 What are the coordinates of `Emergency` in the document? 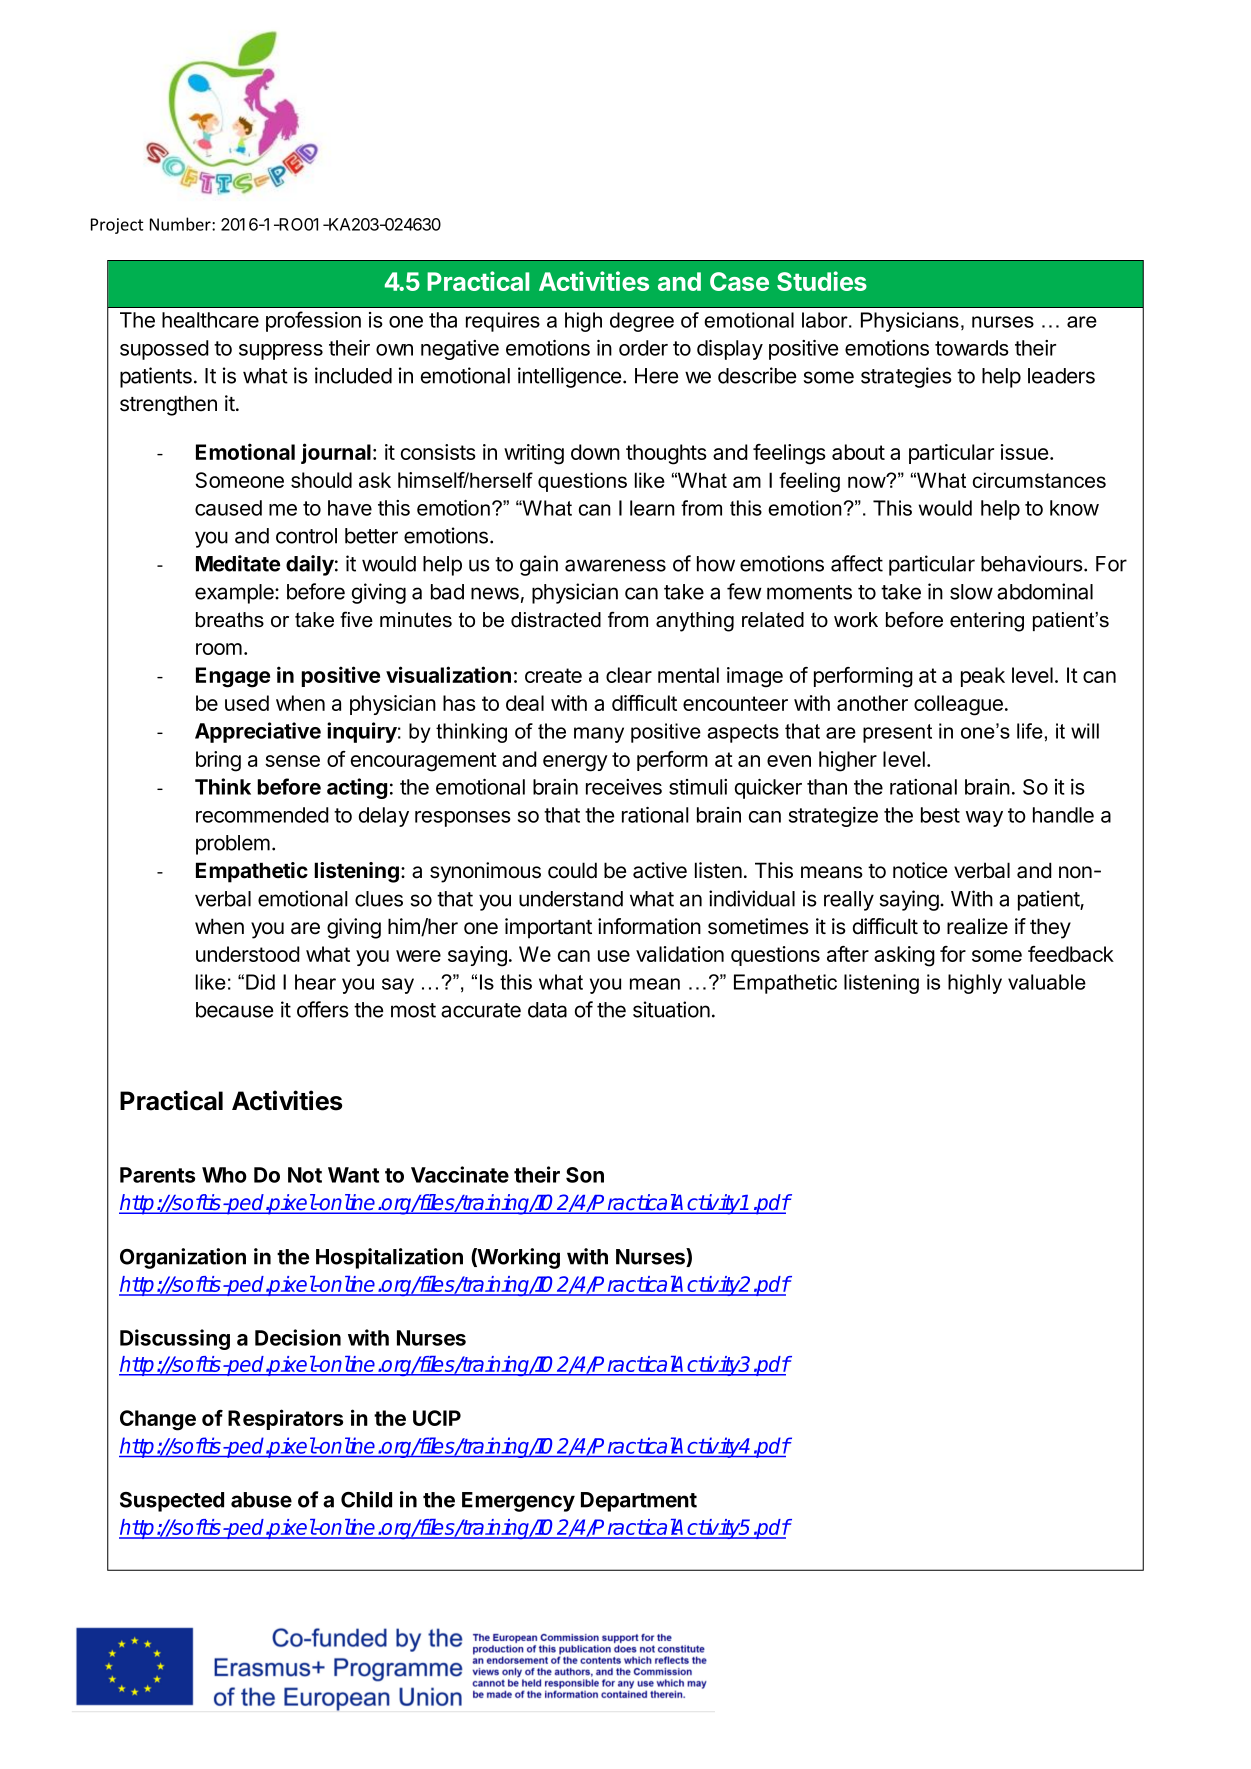 It's located at (518, 1502).
